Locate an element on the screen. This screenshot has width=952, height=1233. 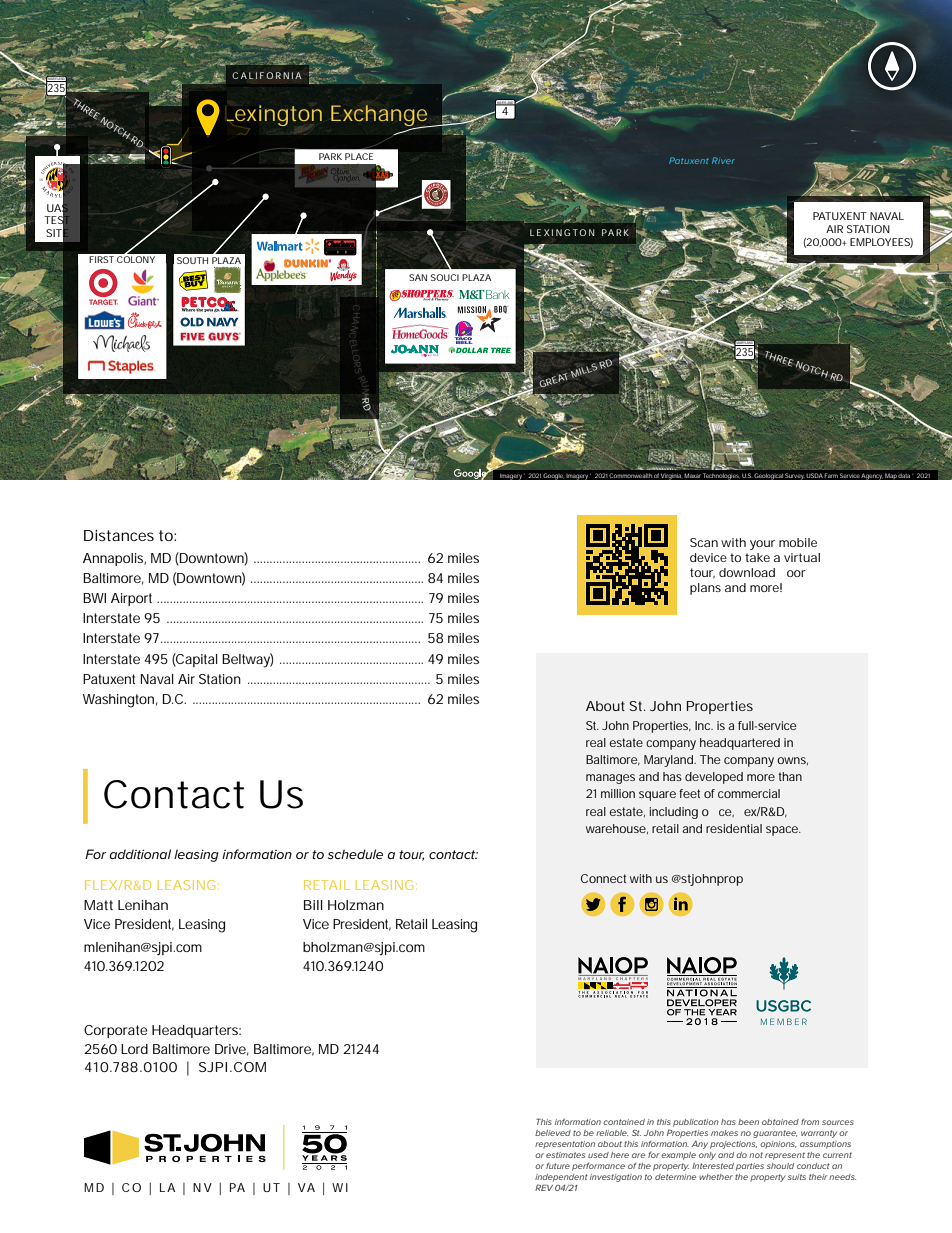
space is located at coordinates (783, 831).
